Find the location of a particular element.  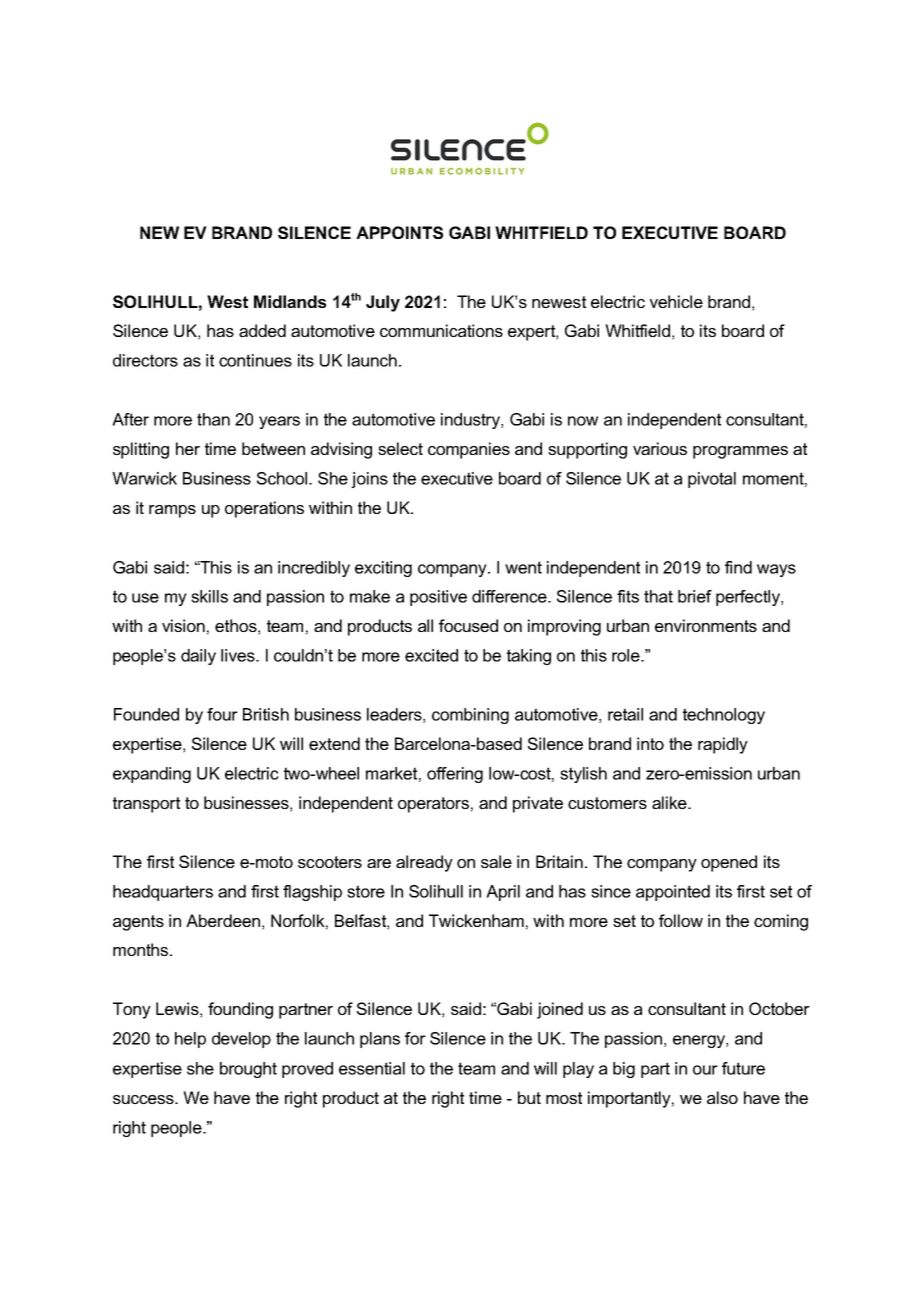

her is located at coordinates (188, 448).
